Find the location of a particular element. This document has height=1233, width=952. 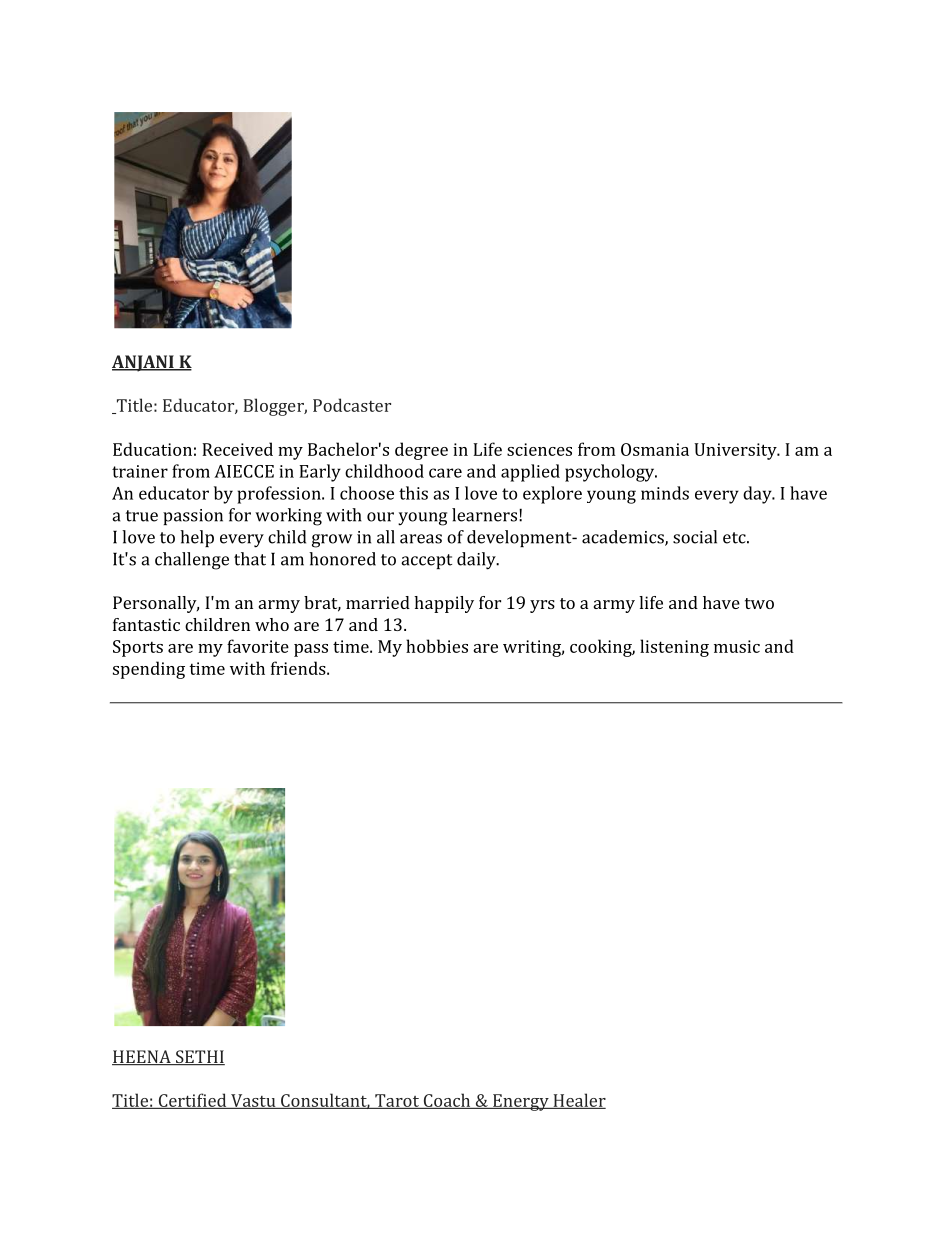

Certified is located at coordinates (192, 1101).
